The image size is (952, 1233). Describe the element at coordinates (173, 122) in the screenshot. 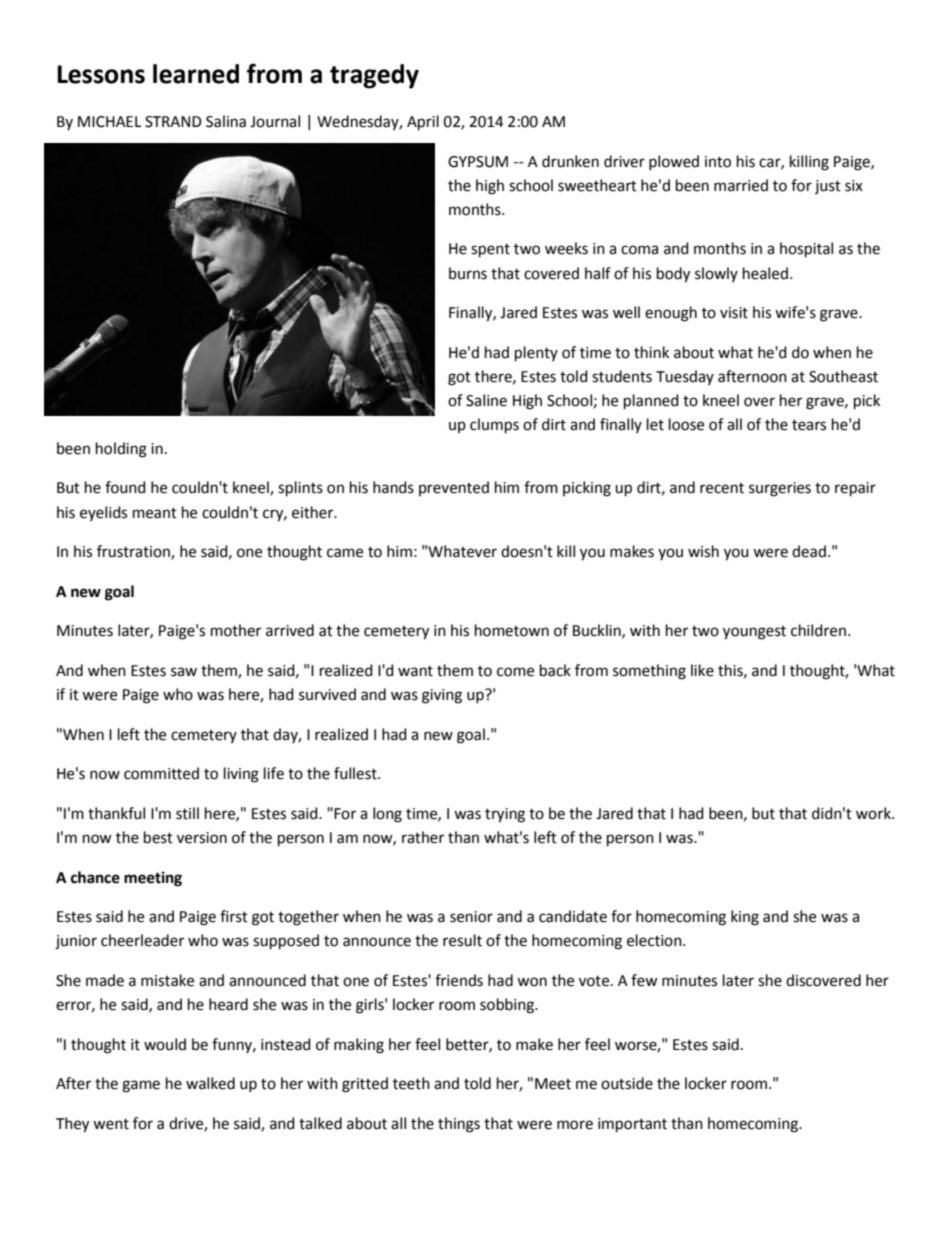

I see `STRAND` at that location.
